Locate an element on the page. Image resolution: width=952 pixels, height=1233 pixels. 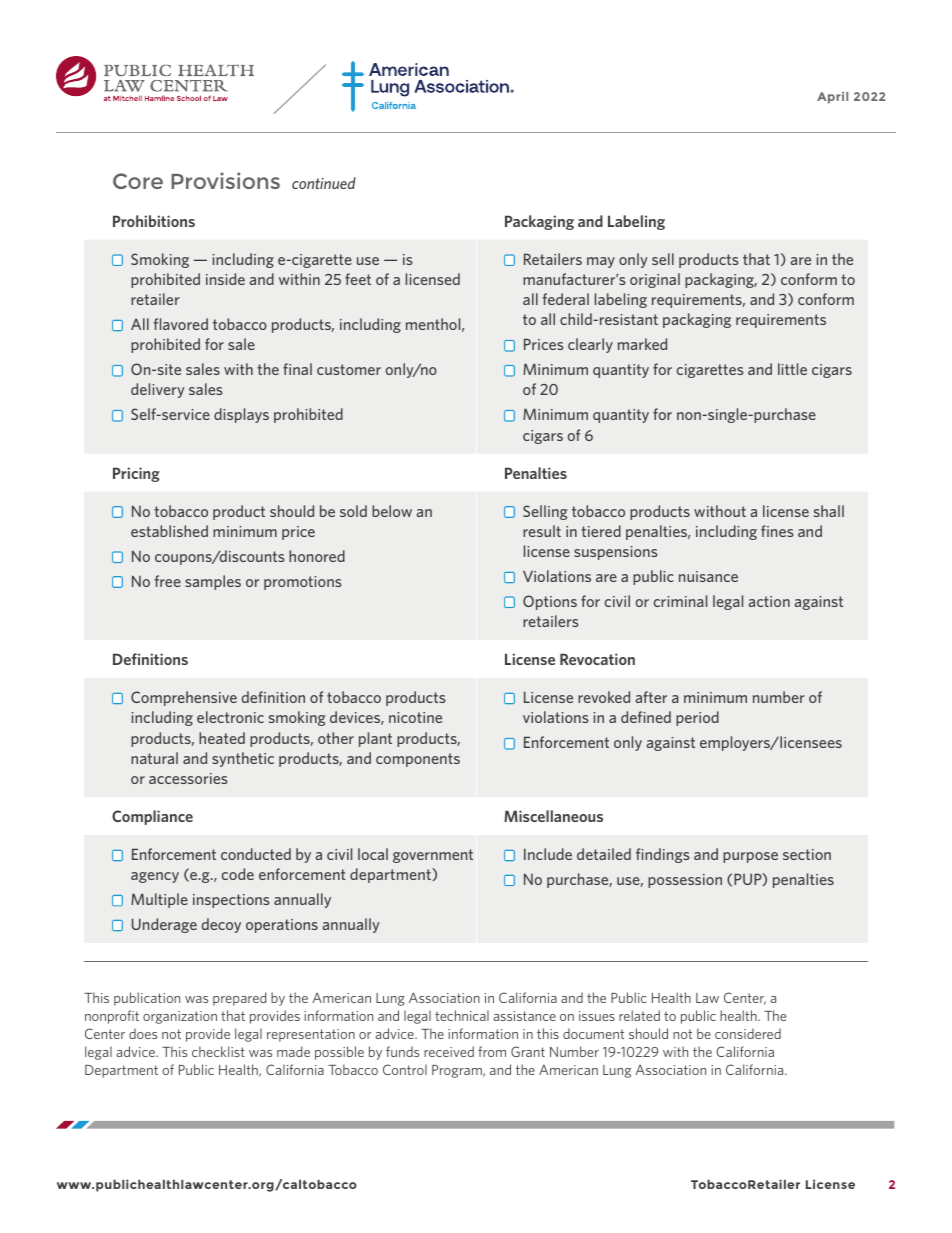
government is located at coordinates (433, 856).
